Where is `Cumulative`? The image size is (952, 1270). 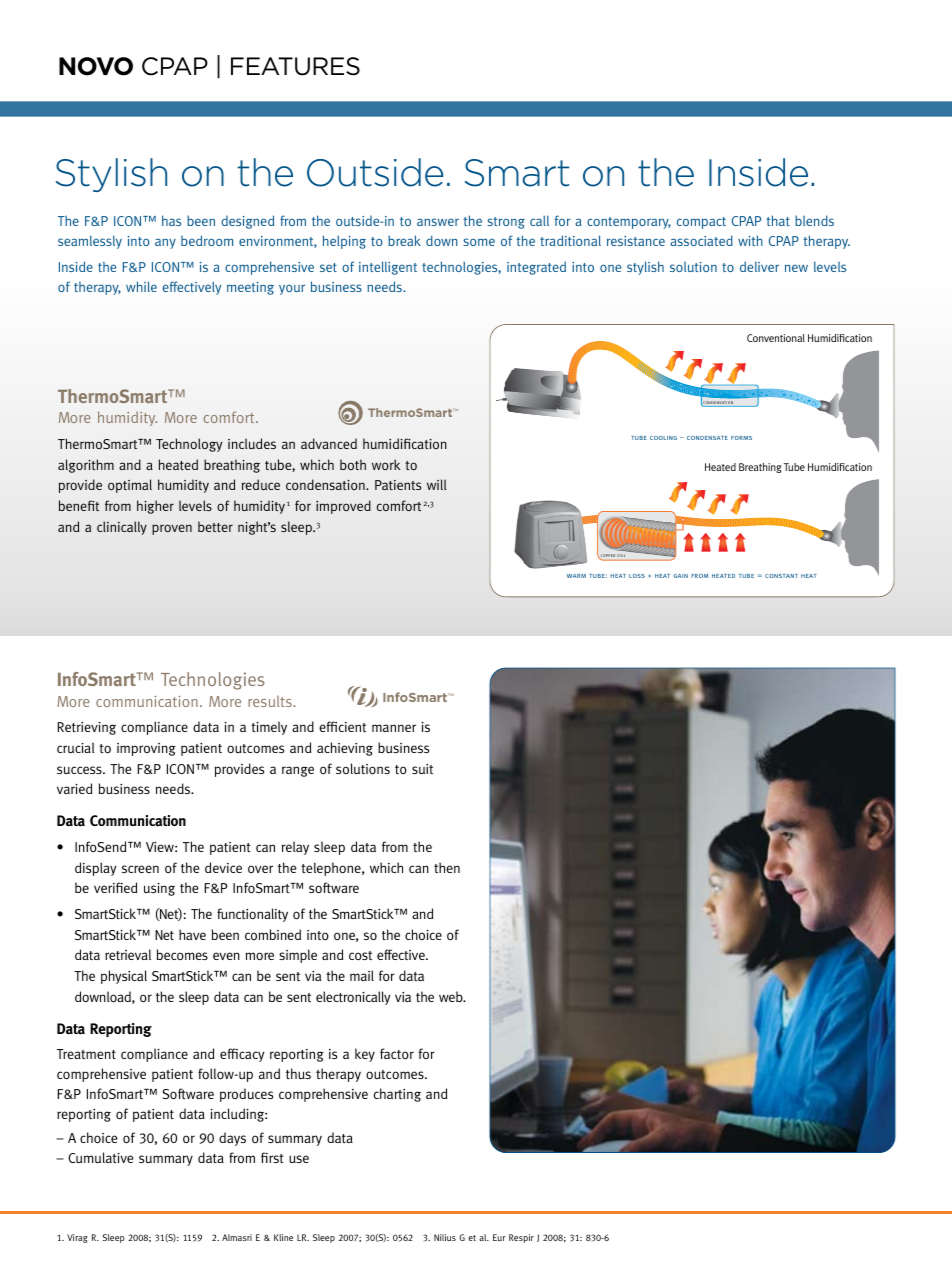
Cumulative is located at coordinates (100, 1157).
